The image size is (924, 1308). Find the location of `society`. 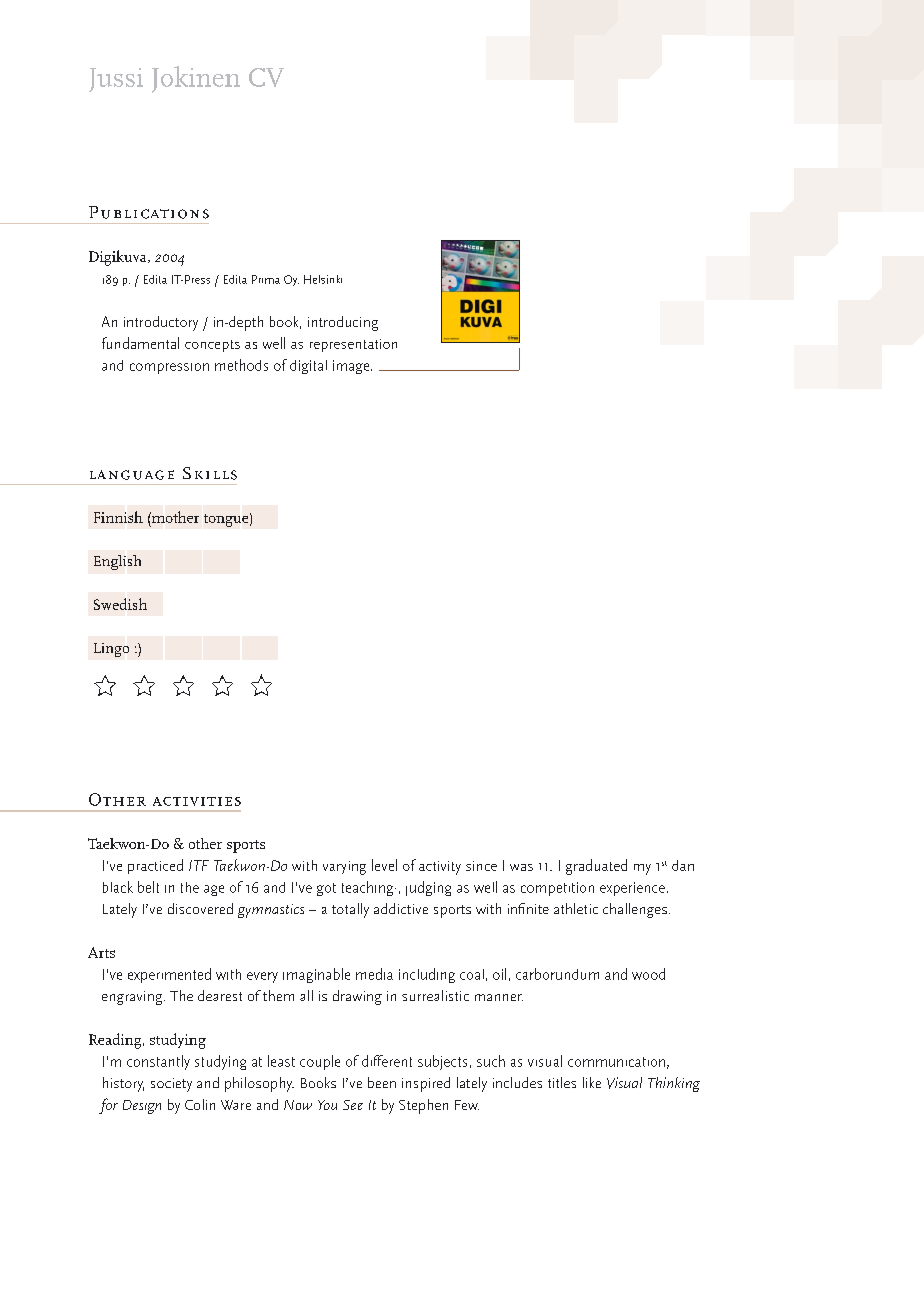

society is located at coordinates (171, 1085).
